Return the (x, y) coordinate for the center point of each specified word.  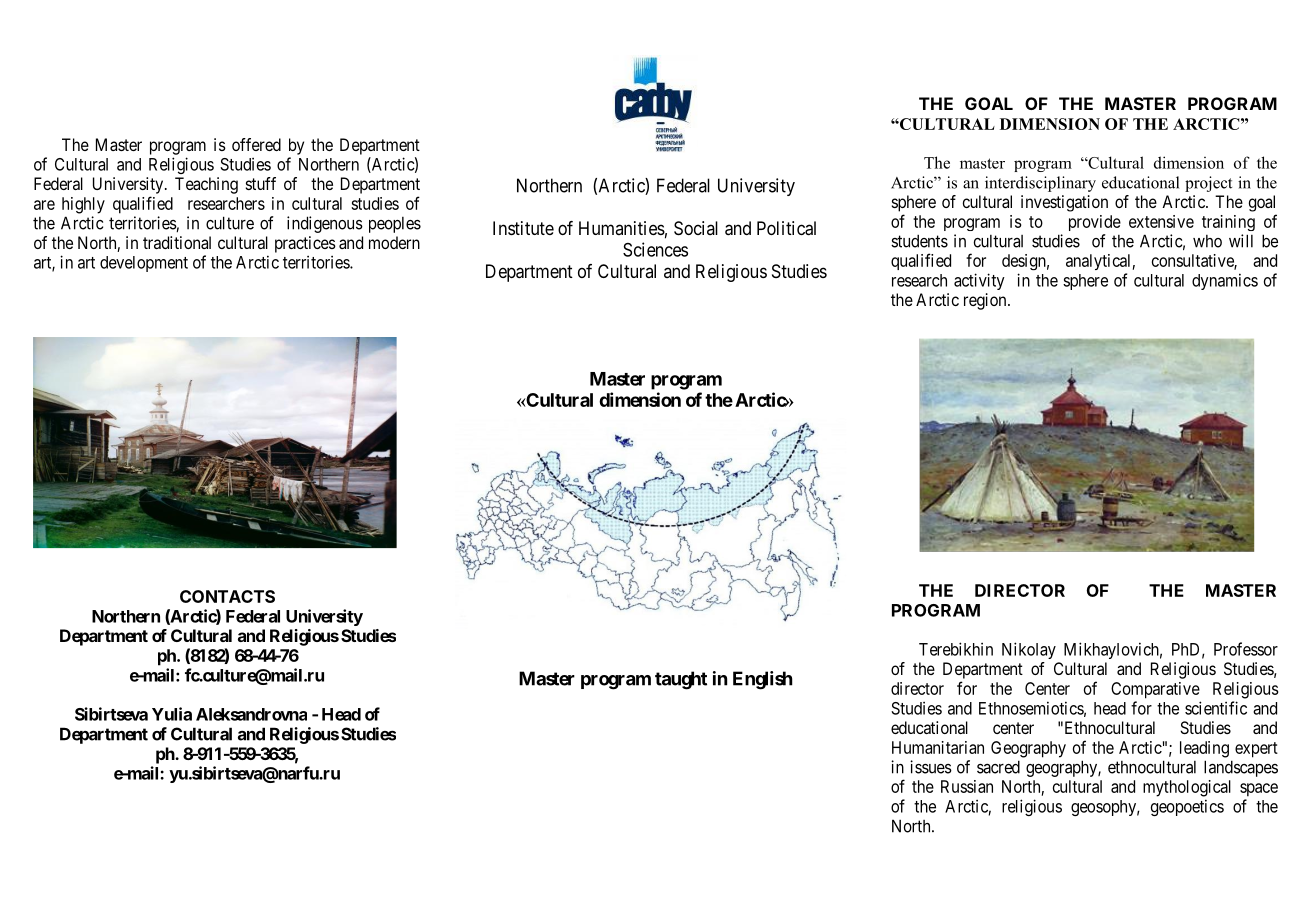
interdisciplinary (1040, 184)
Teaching (206, 185)
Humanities (622, 228)
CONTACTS (227, 596)
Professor (1246, 649)
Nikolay (1029, 650)
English (763, 680)
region (986, 301)
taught (681, 680)
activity (979, 281)
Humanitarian (938, 747)
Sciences (655, 249)
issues (931, 767)
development (144, 264)
